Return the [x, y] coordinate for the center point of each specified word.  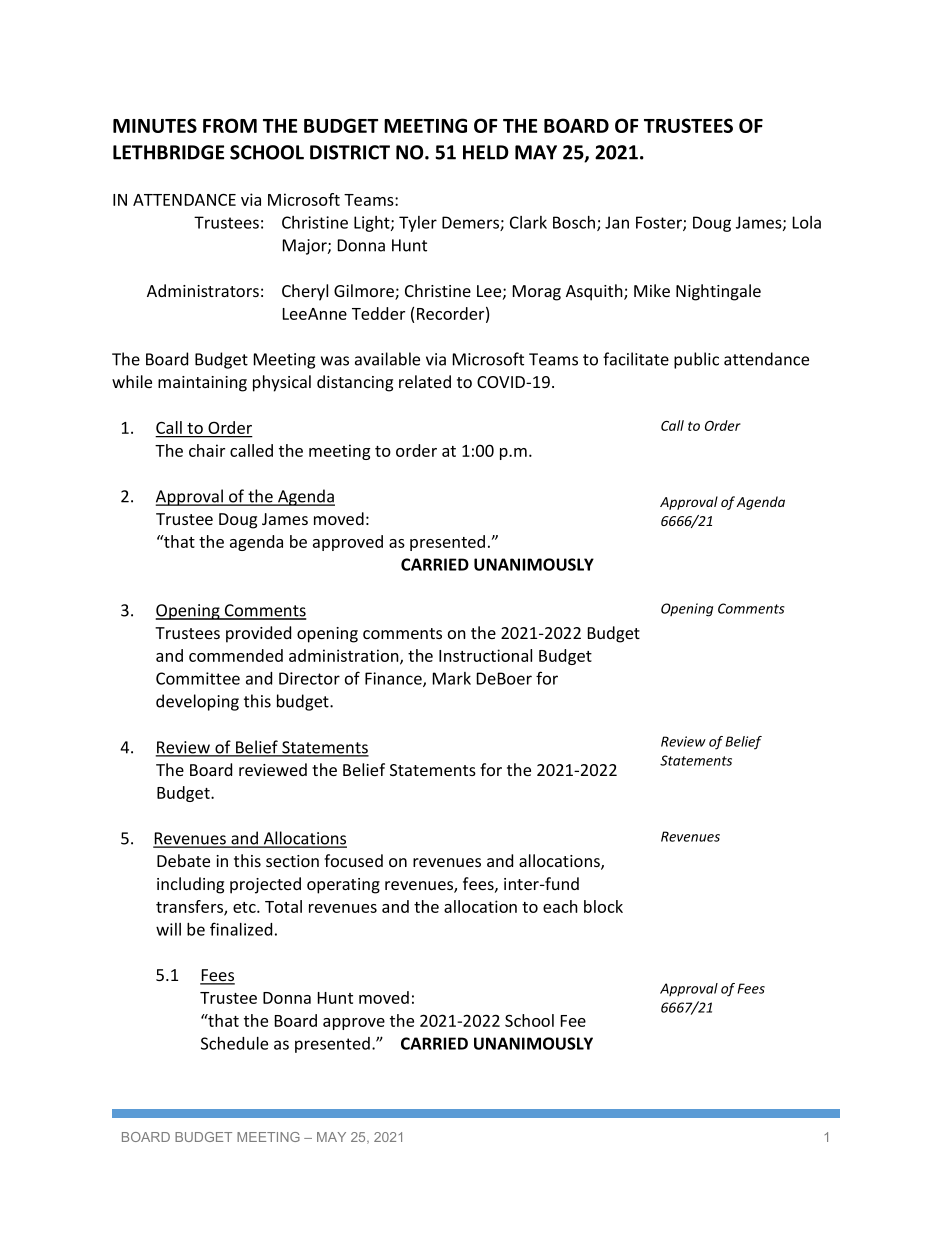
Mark [452, 678]
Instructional [485, 655]
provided [258, 634]
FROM [230, 125]
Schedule [234, 1043]
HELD [486, 152]
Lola [807, 222]
